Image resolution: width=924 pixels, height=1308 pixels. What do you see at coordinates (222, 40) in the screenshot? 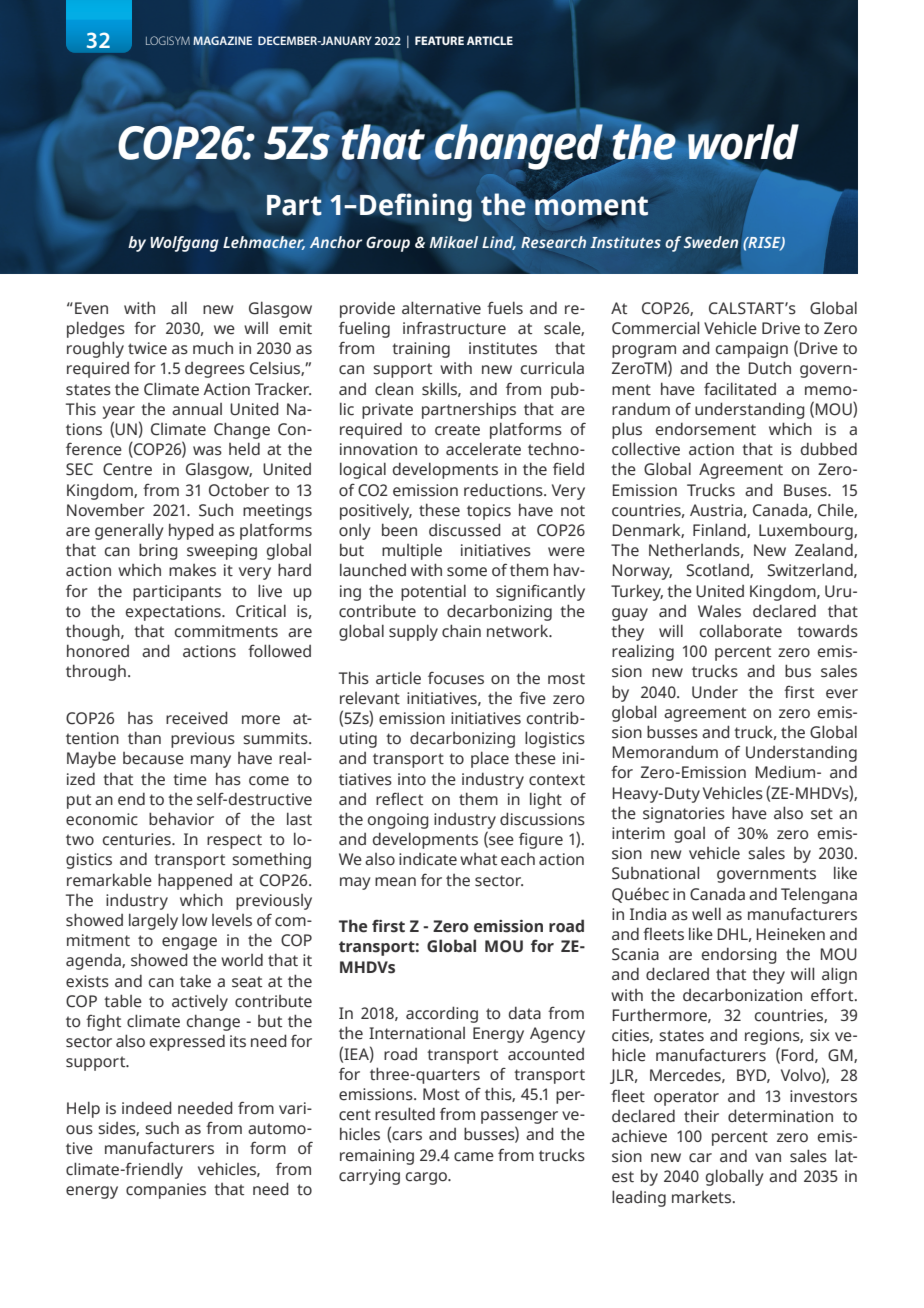
I see `MAGAZINE` at bounding box center [222, 40].
